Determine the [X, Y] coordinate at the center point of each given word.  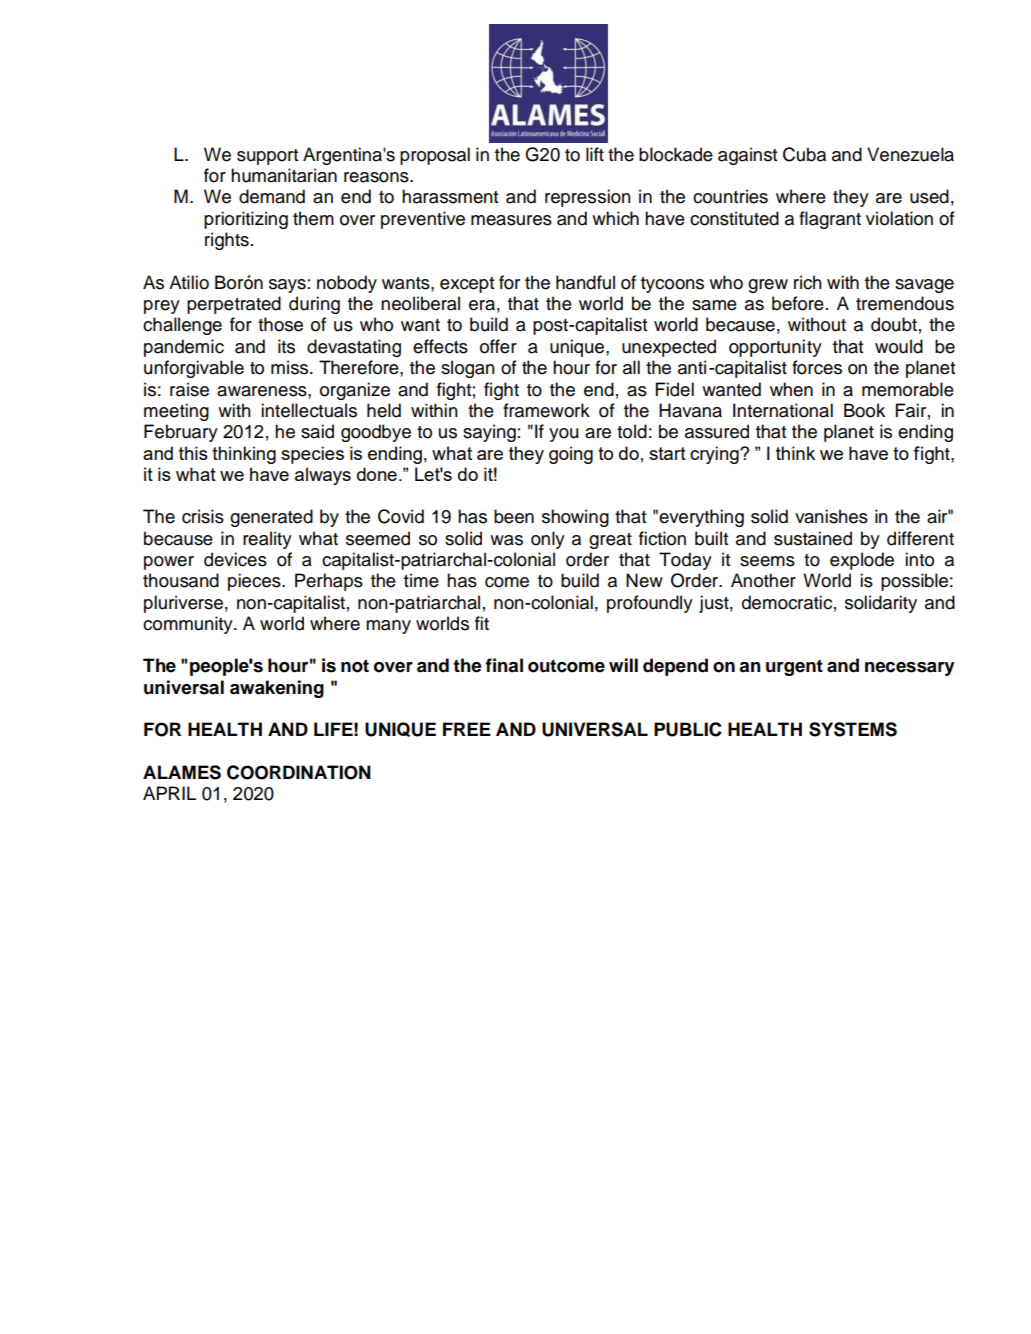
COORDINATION [299, 772]
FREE [467, 729]
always [323, 476]
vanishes [831, 516]
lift [595, 154]
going [571, 455]
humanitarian [284, 175]
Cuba [804, 154]
